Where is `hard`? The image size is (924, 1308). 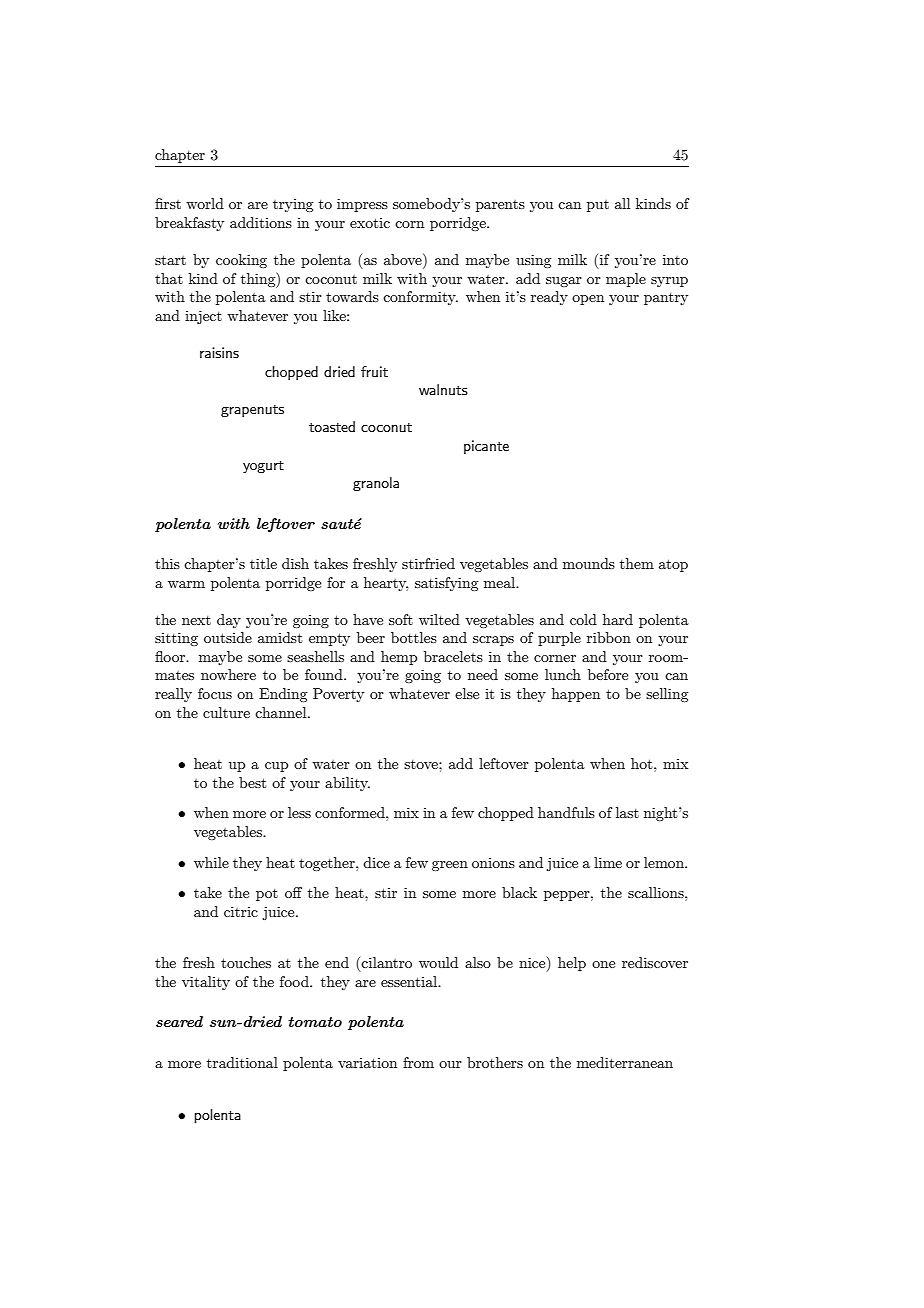 hard is located at coordinates (618, 619).
